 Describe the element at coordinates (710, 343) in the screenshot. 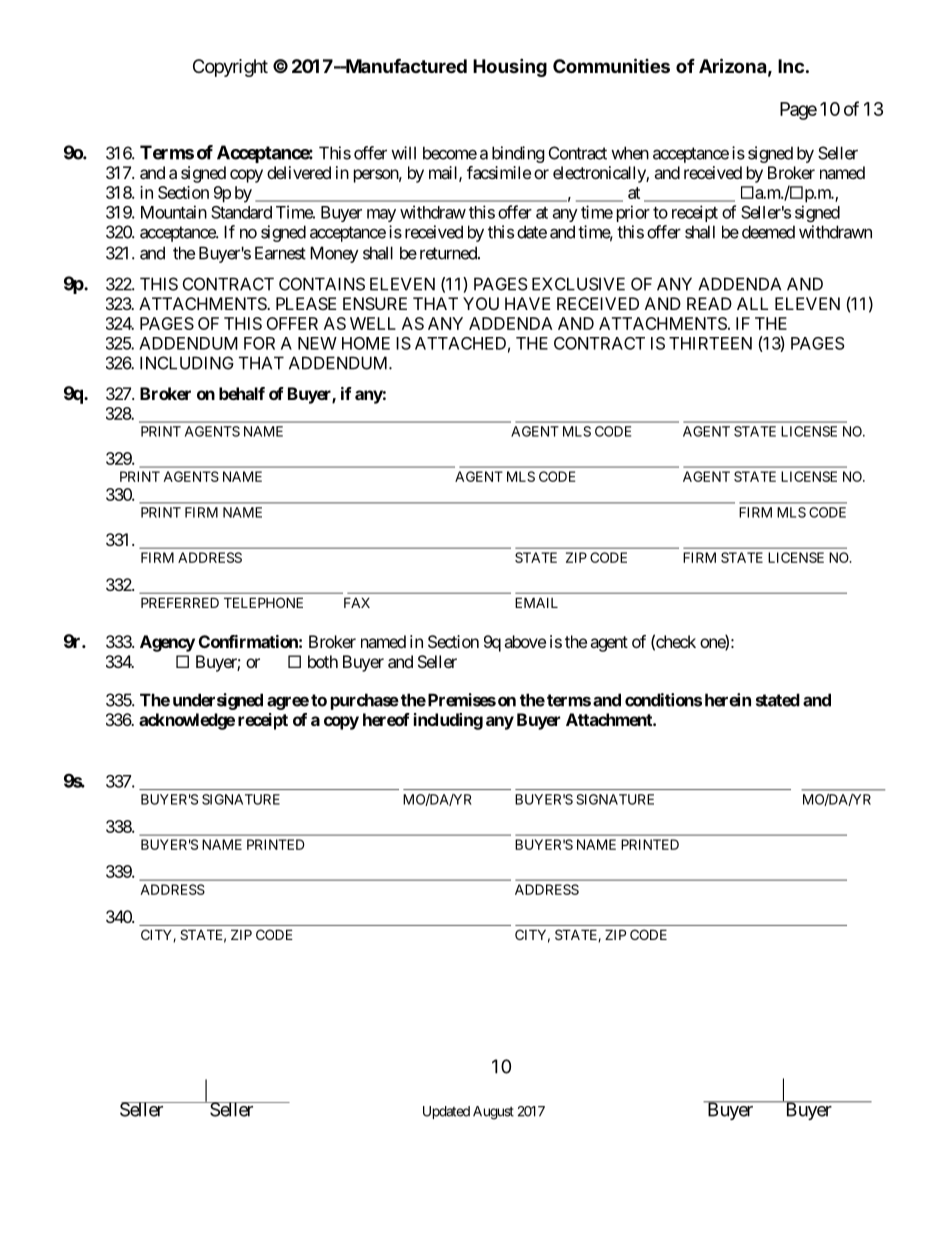

I see `THIRTEEN` at that location.
